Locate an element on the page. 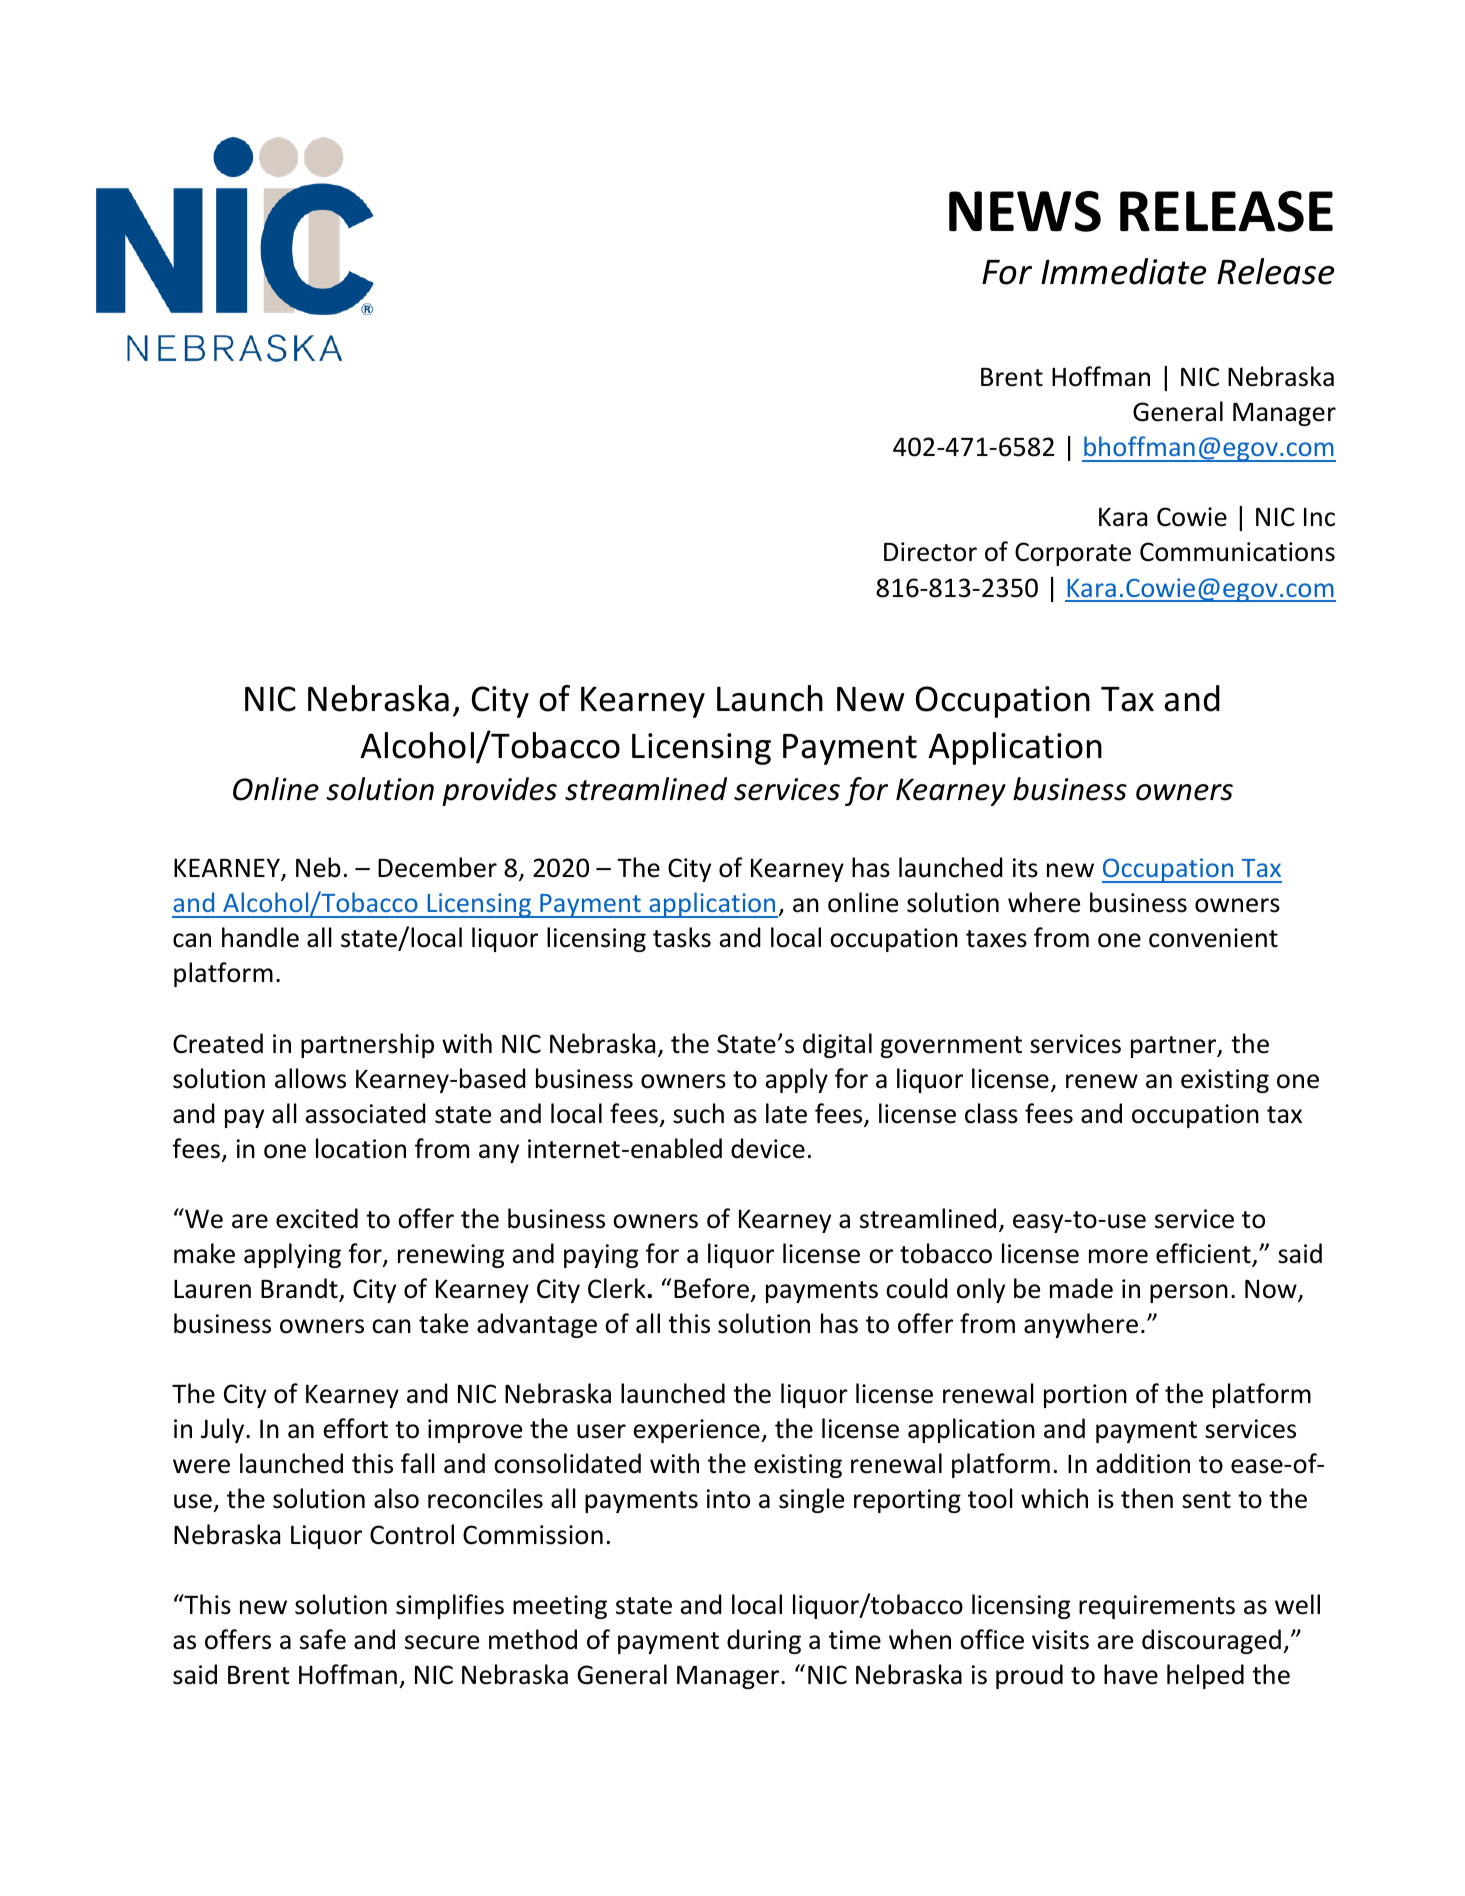 The width and height of the document is (1465, 1896). NEWS is located at coordinates (1025, 211).
